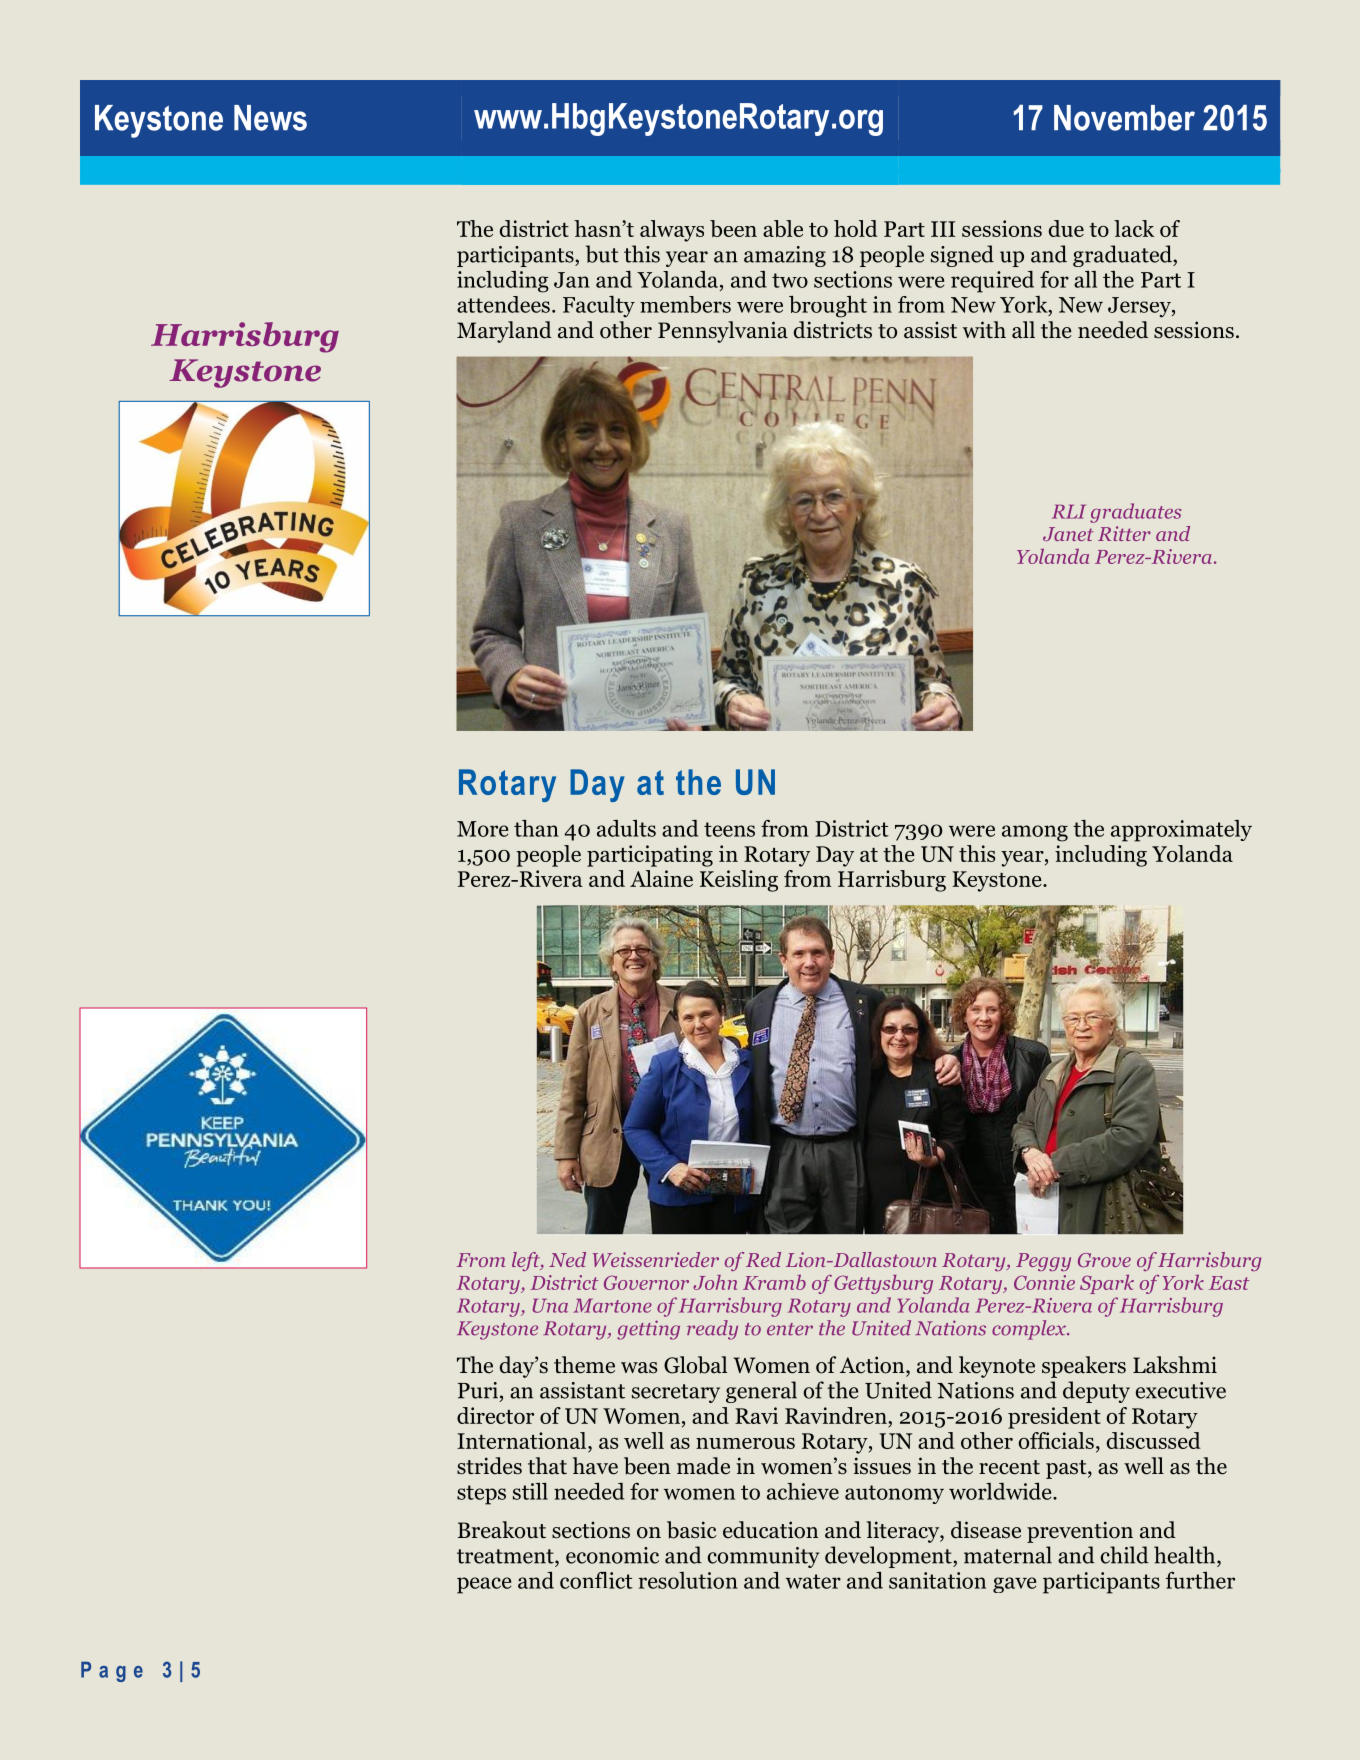  I want to click on approximately, so click(1181, 831).
